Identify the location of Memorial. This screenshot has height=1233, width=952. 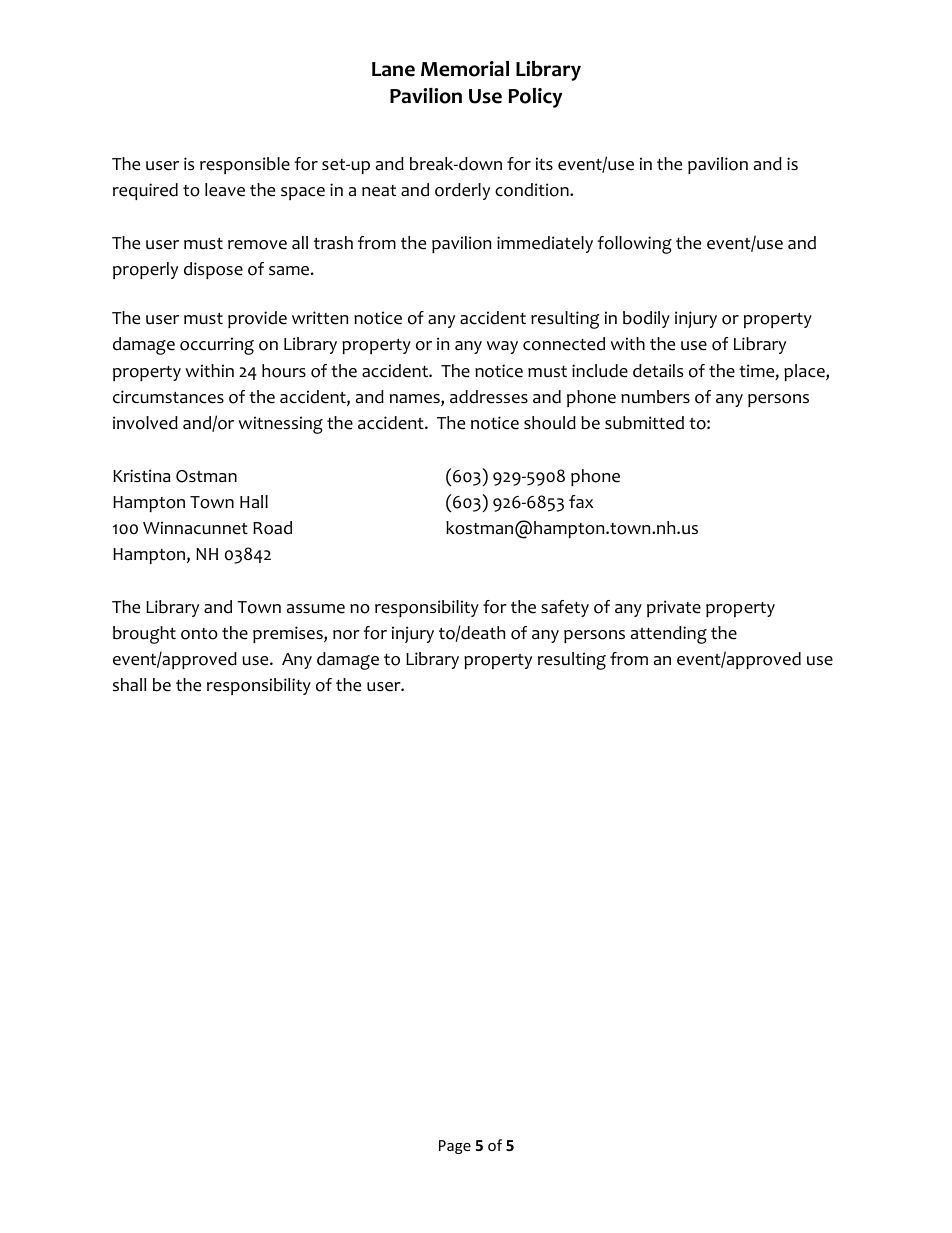
(465, 69).
